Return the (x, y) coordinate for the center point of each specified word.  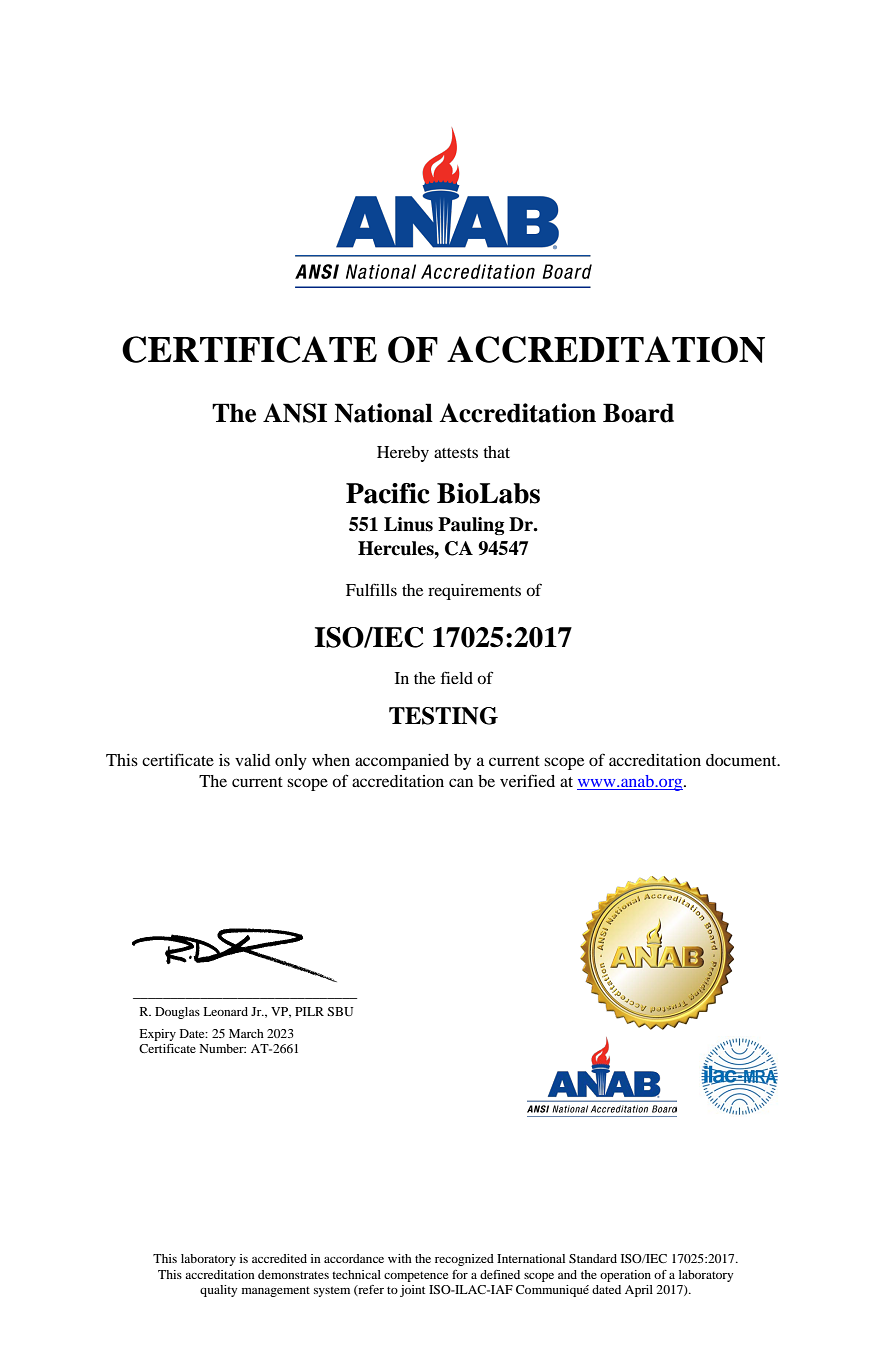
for (460, 1274)
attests (456, 453)
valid (253, 760)
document (742, 760)
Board (638, 413)
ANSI (295, 413)
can (461, 782)
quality (218, 1291)
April (639, 1291)
